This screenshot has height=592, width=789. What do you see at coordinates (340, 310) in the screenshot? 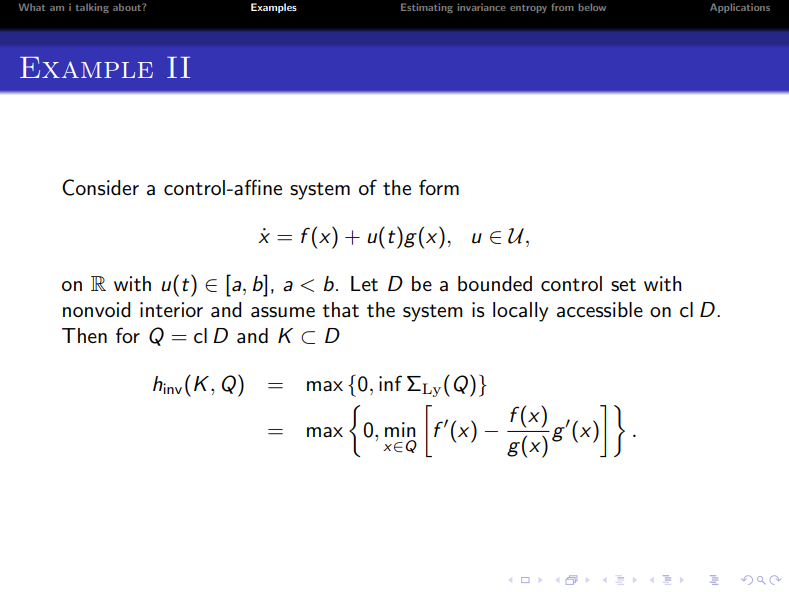
I see `that` at bounding box center [340, 310].
